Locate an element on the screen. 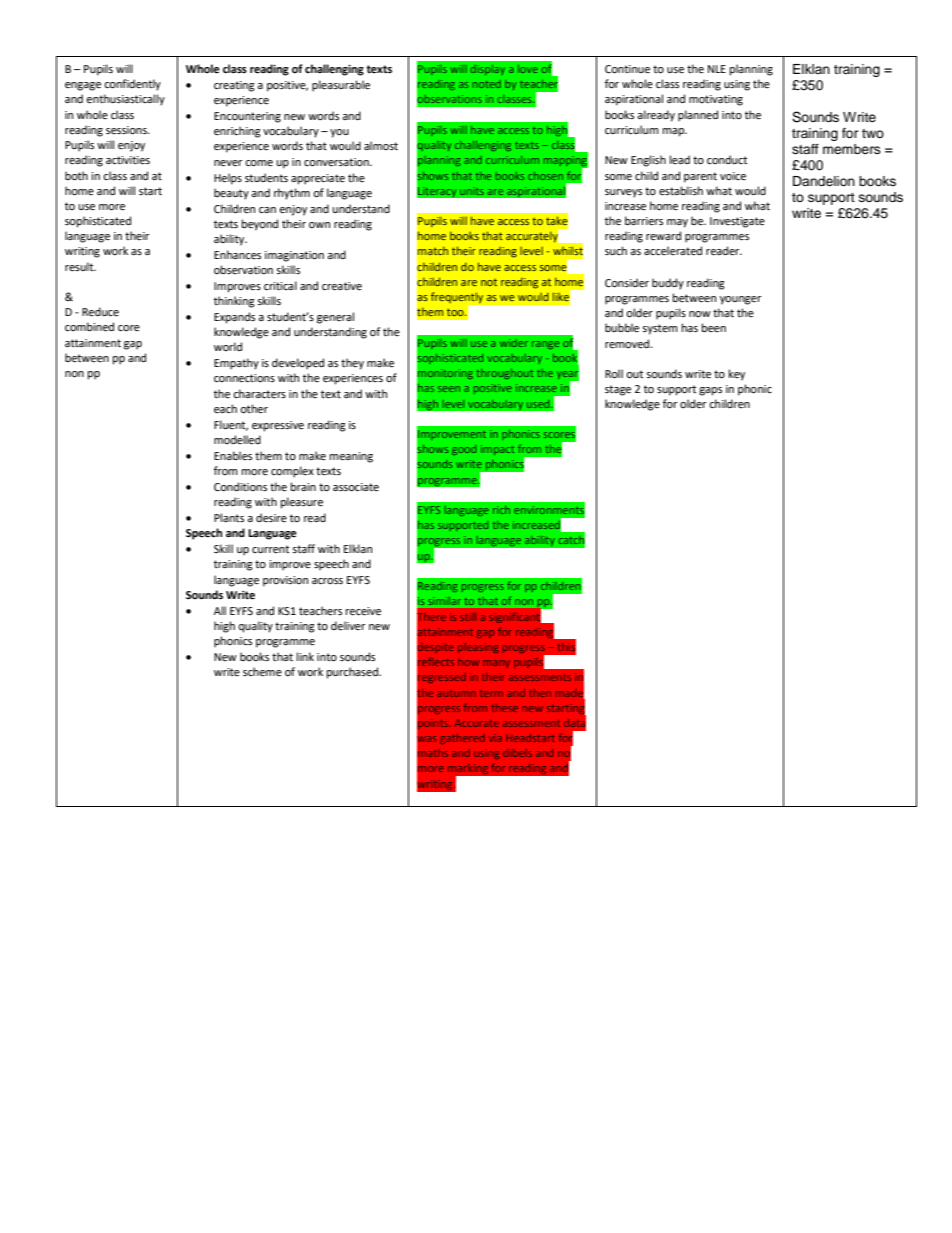 This screenshot has height=1233, width=952. seen is located at coordinates (449, 389).
